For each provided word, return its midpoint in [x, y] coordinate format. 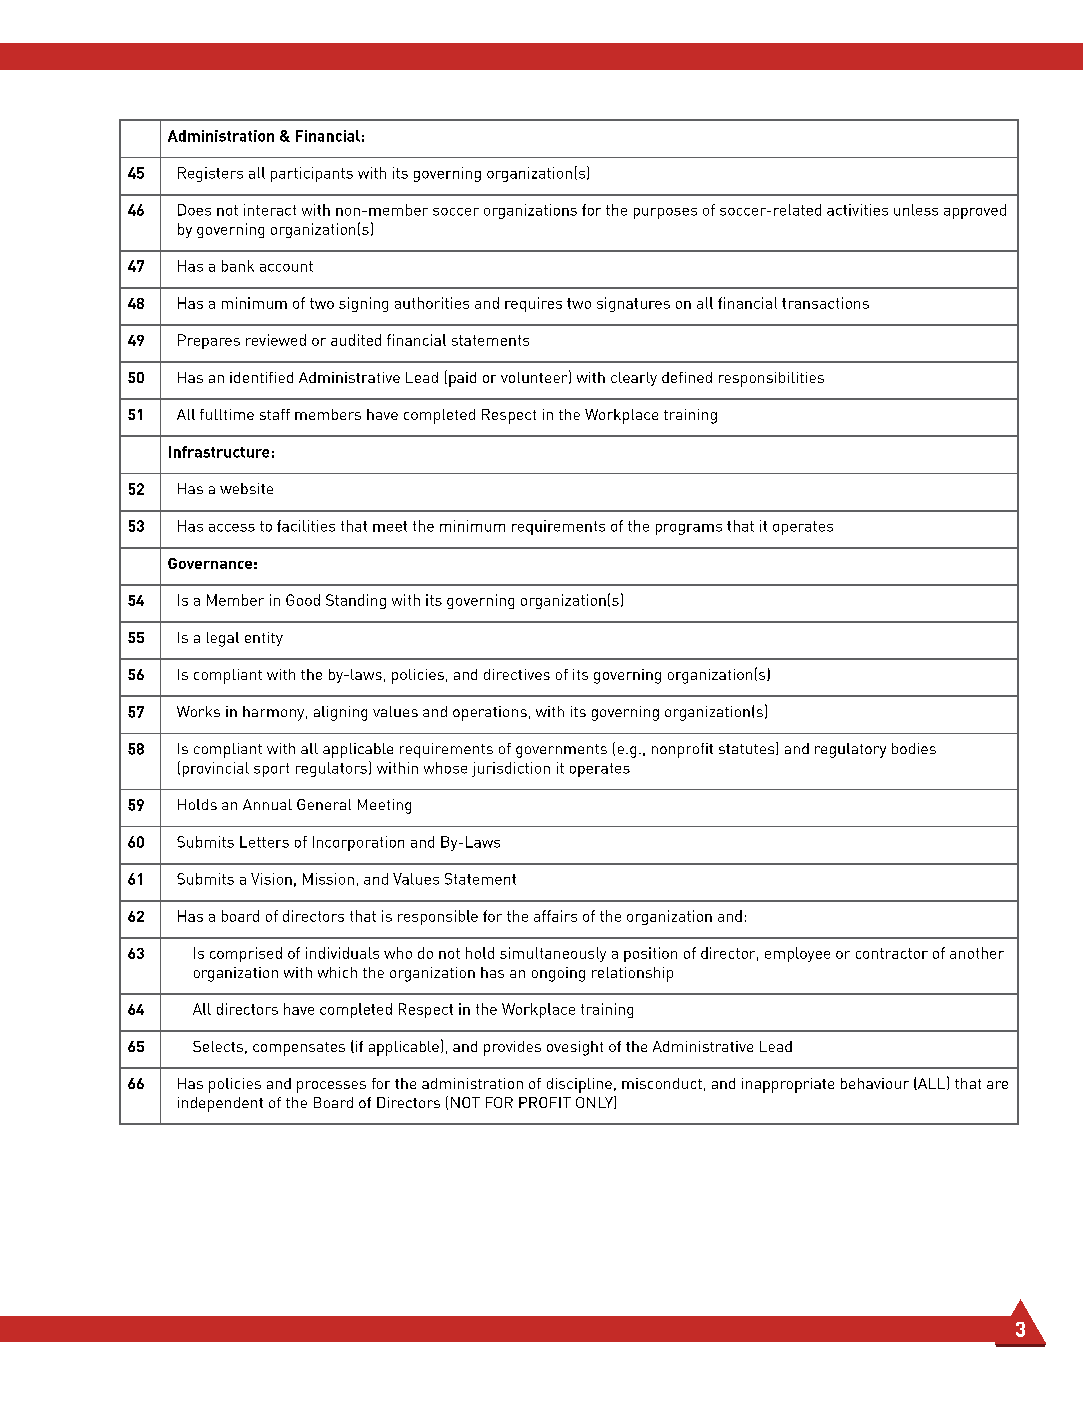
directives [517, 674]
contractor [892, 953]
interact [270, 210]
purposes [665, 213]
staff [275, 414]
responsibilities [771, 379]
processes [331, 1087]
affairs [555, 916]
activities [857, 210]
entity [264, 639]
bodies [914, 748]
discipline [579, 1085]
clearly [634, 379]
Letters [264, 842]
